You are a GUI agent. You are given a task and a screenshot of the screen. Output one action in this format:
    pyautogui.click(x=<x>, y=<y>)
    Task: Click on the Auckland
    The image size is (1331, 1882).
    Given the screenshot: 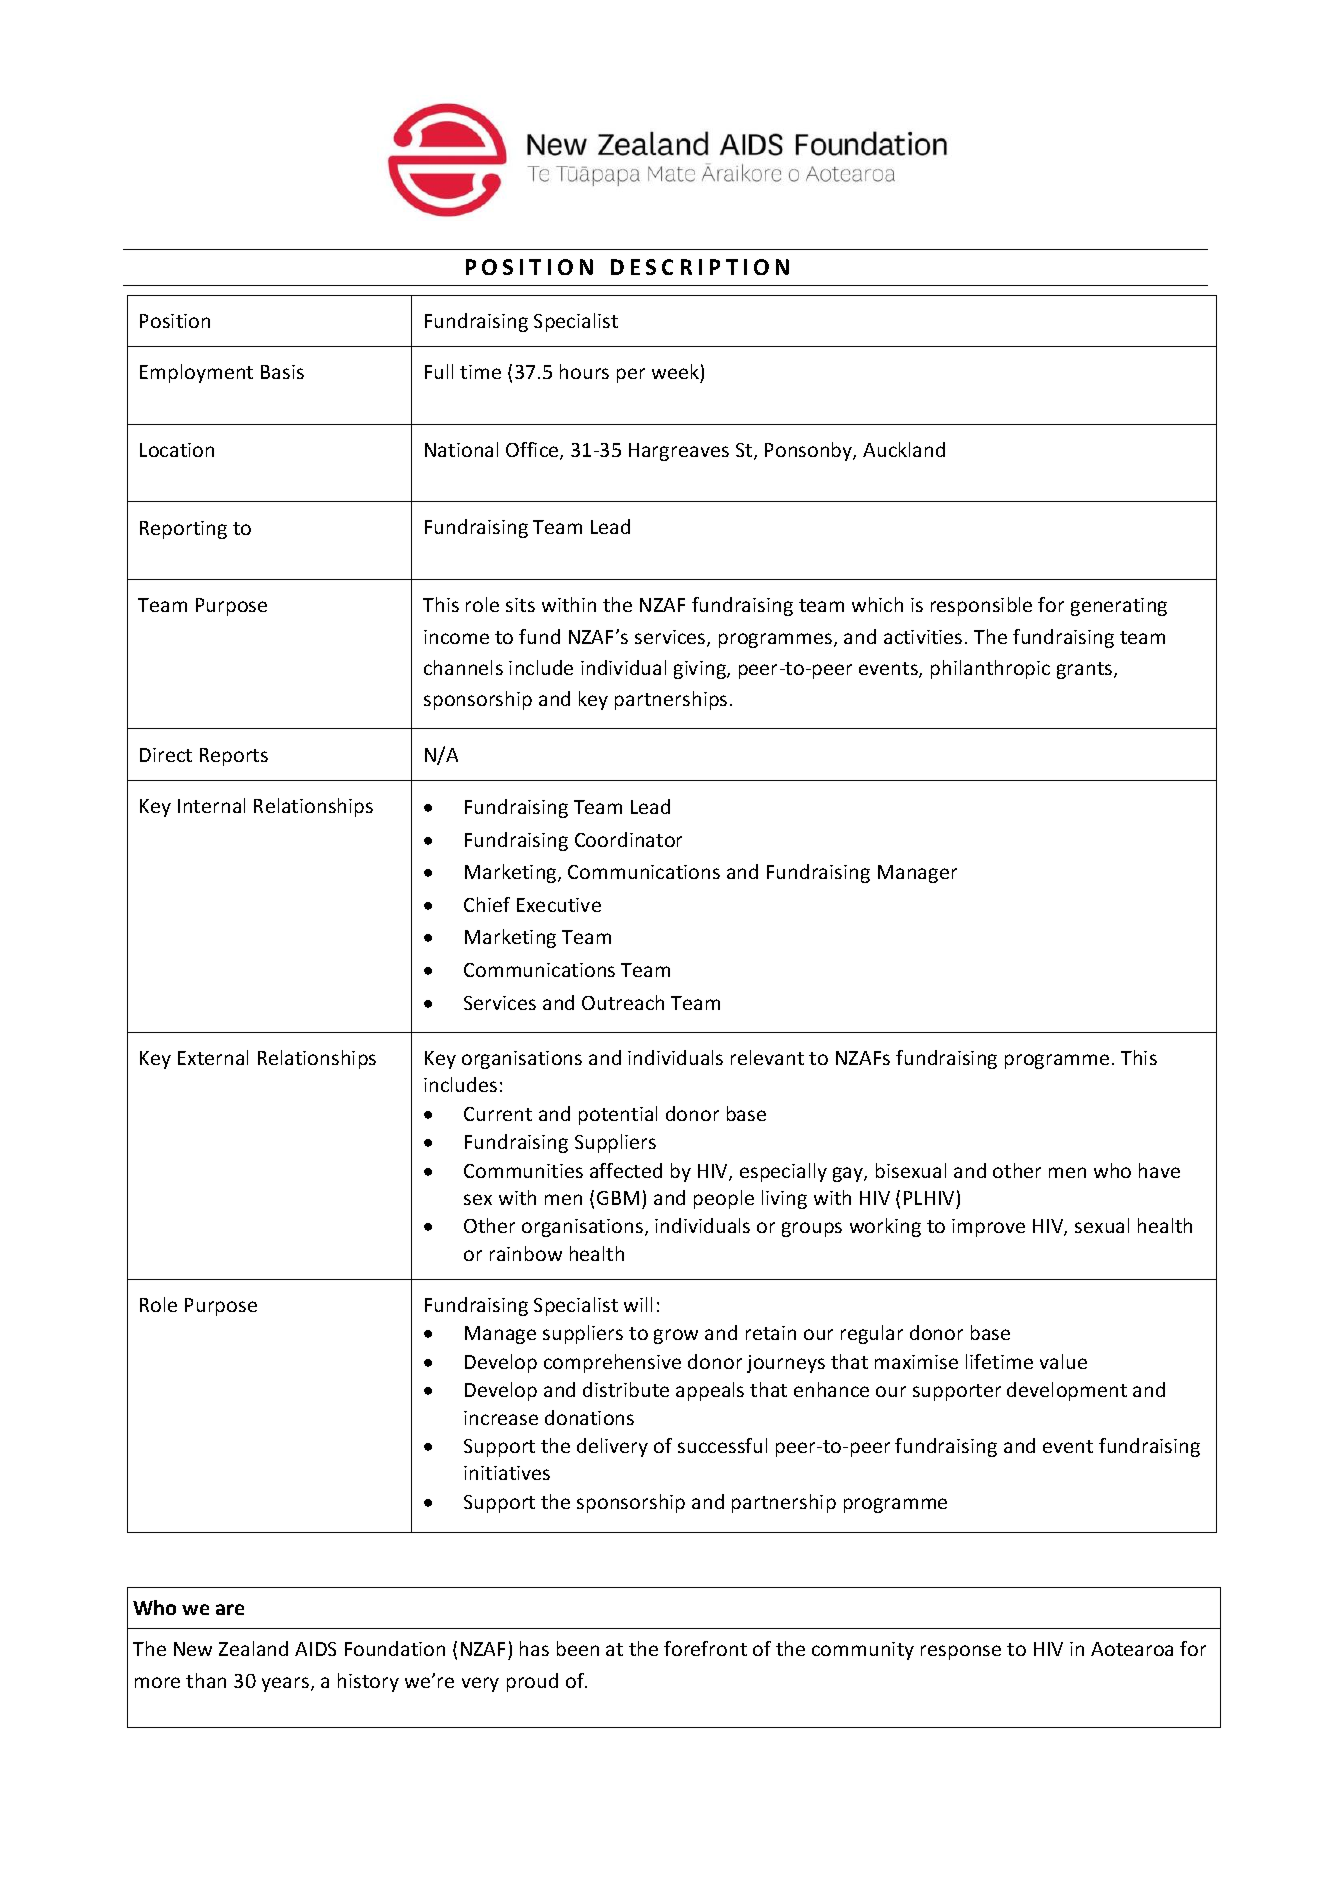 What is the action you would take?
    pyautogui.click(x=904, y=449)
